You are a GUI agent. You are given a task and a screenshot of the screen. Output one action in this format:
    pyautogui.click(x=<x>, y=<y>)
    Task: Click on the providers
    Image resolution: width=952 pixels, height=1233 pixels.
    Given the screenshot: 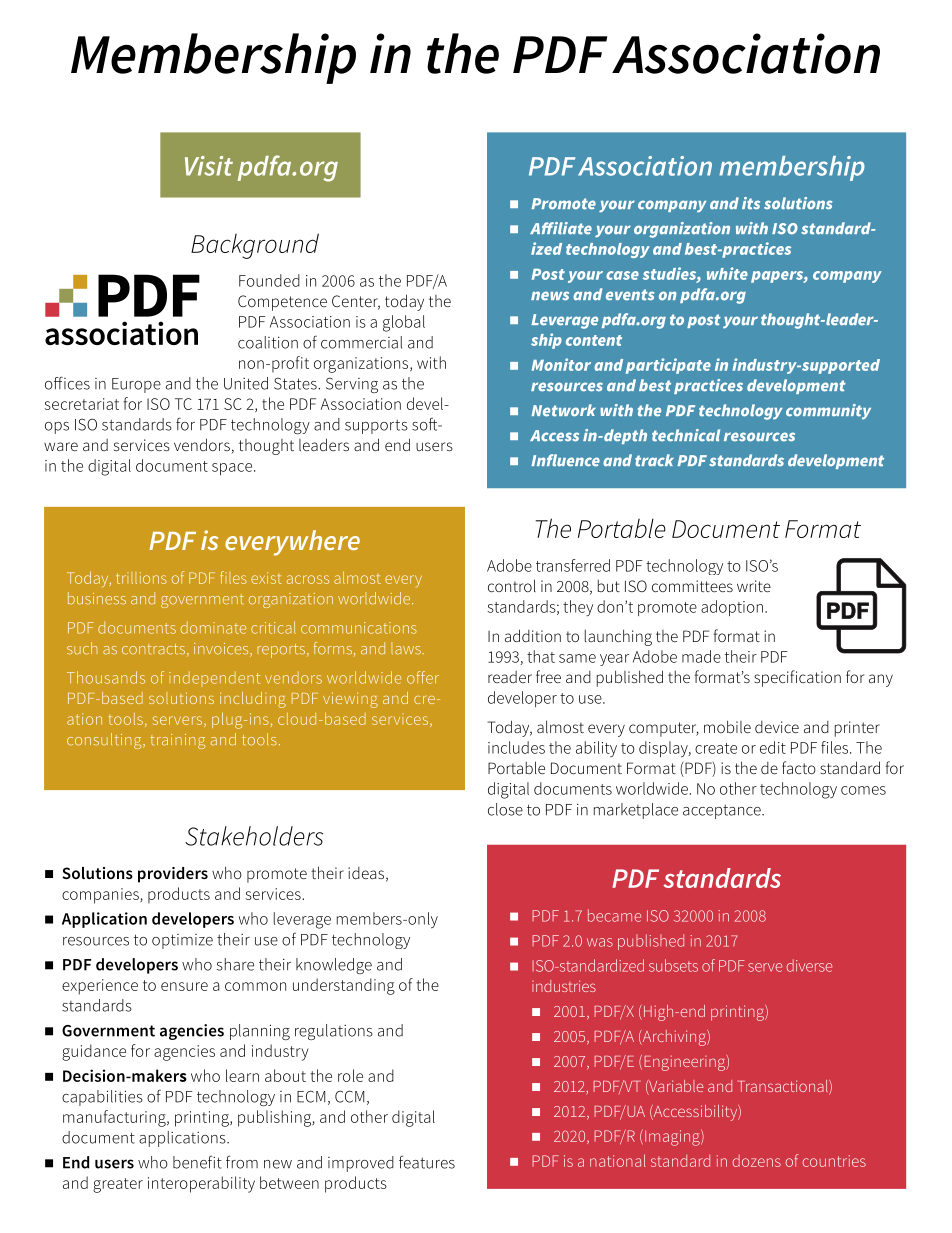 What is the action you would take?
    pyautogui.click(x=173, y=875)
